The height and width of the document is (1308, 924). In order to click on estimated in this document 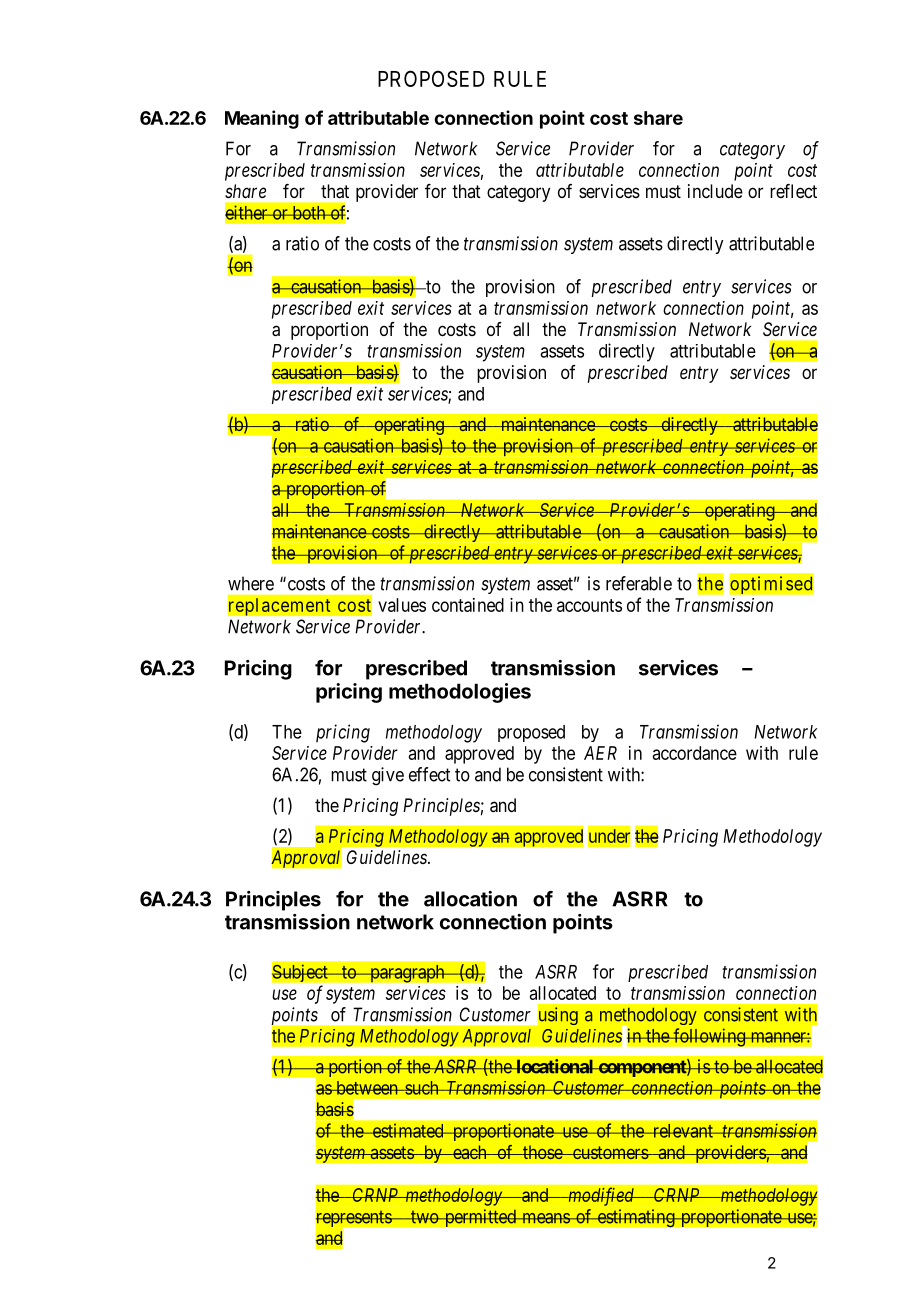, I will do `click(408, 1130)`.
